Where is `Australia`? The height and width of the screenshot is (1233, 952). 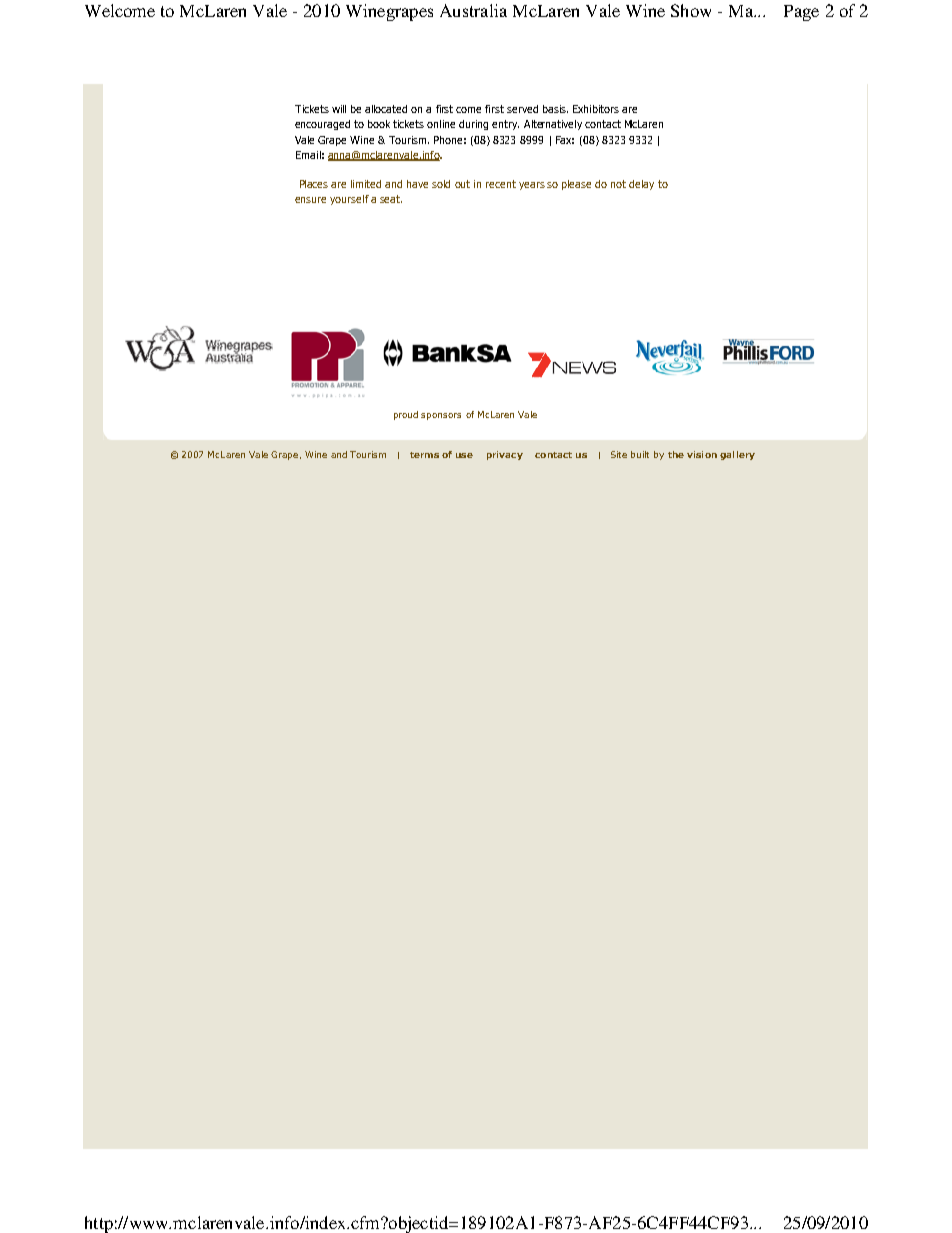
Australia is located at coordinates (473, 10).
